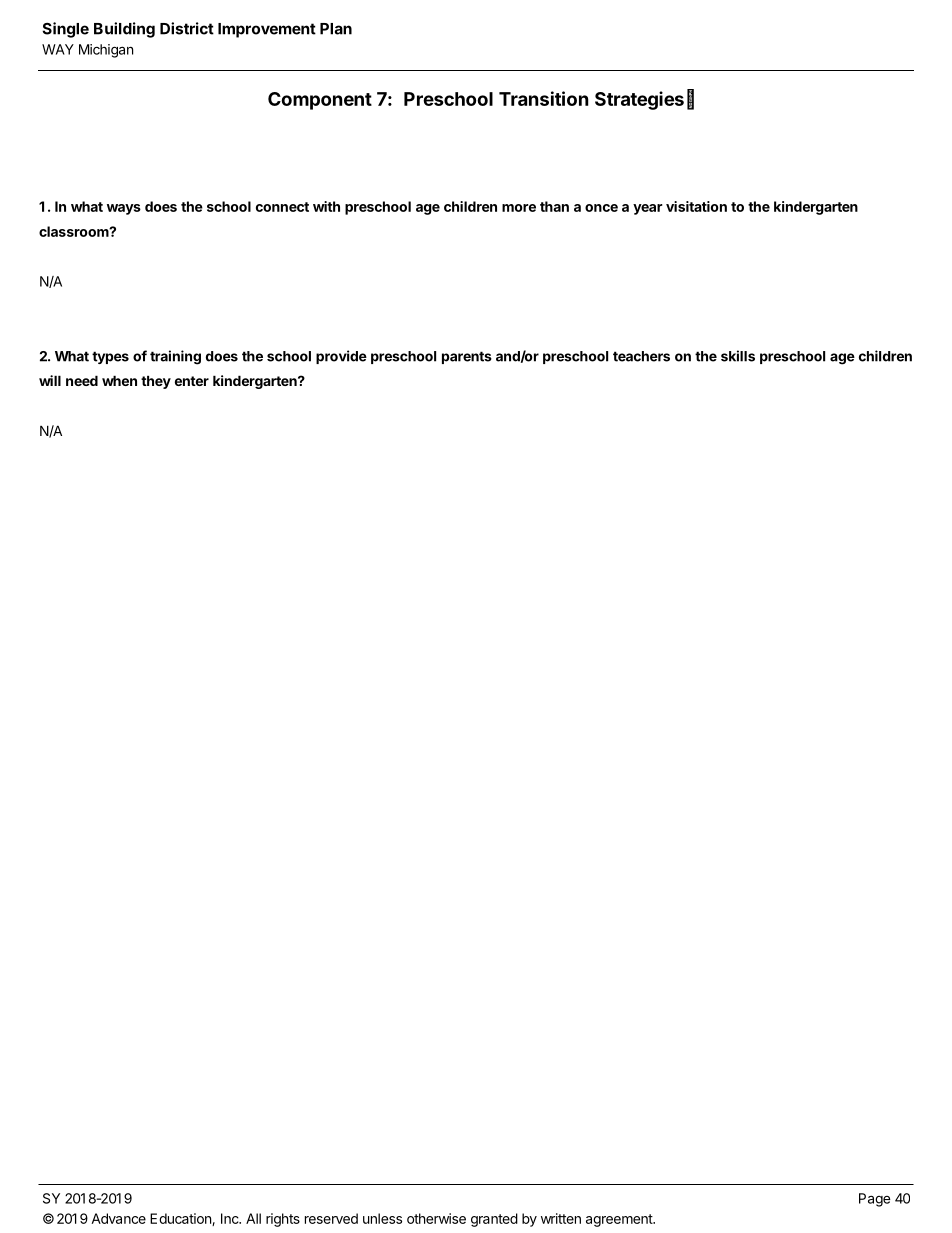 The height and width of the screenshot is (1233, 952). What do you see at coordinates (639, 100) in the screenshot?
I see `Strategies` at bounding box center [639, 100].
